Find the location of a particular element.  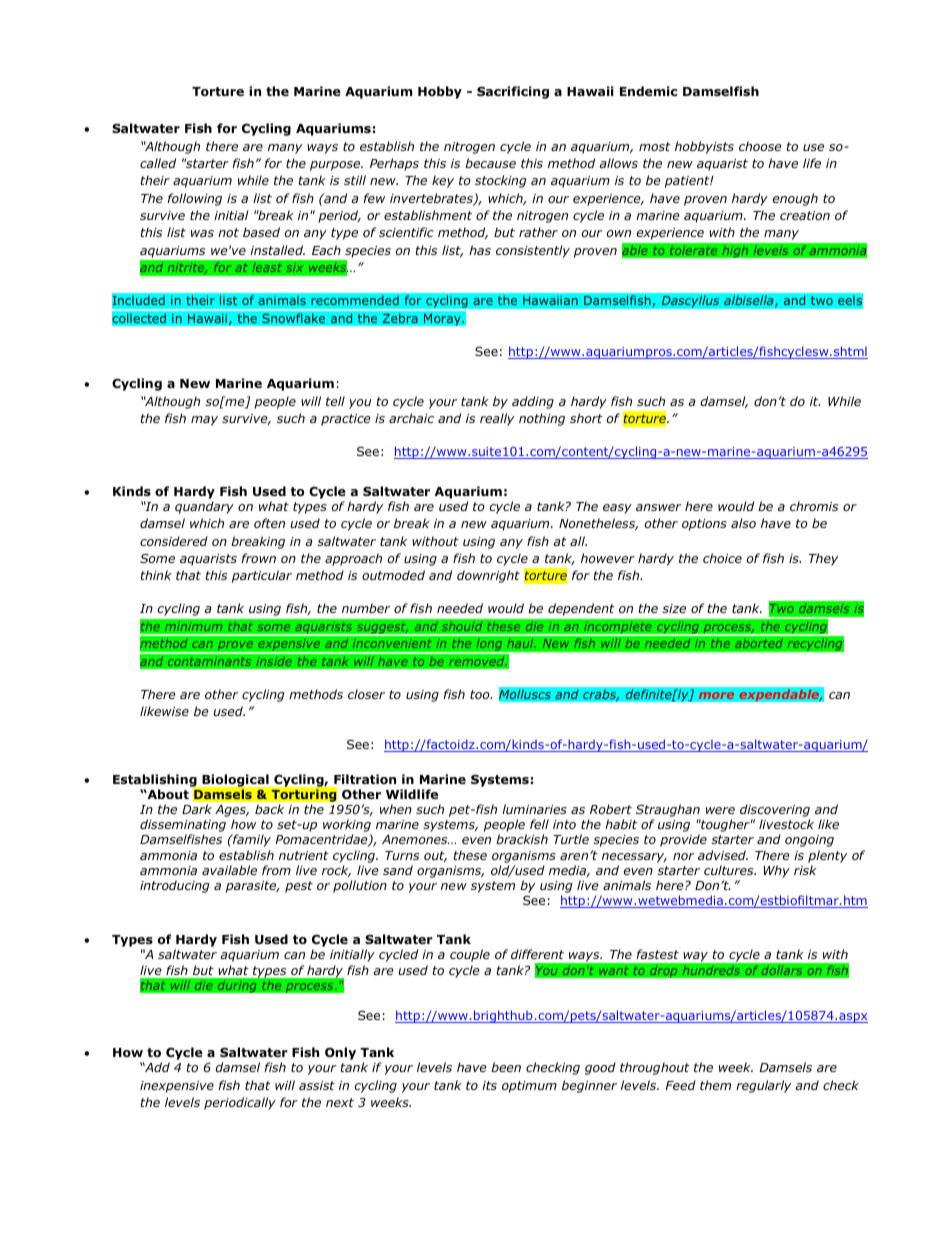

been is located at coordinates (506, 1067).
